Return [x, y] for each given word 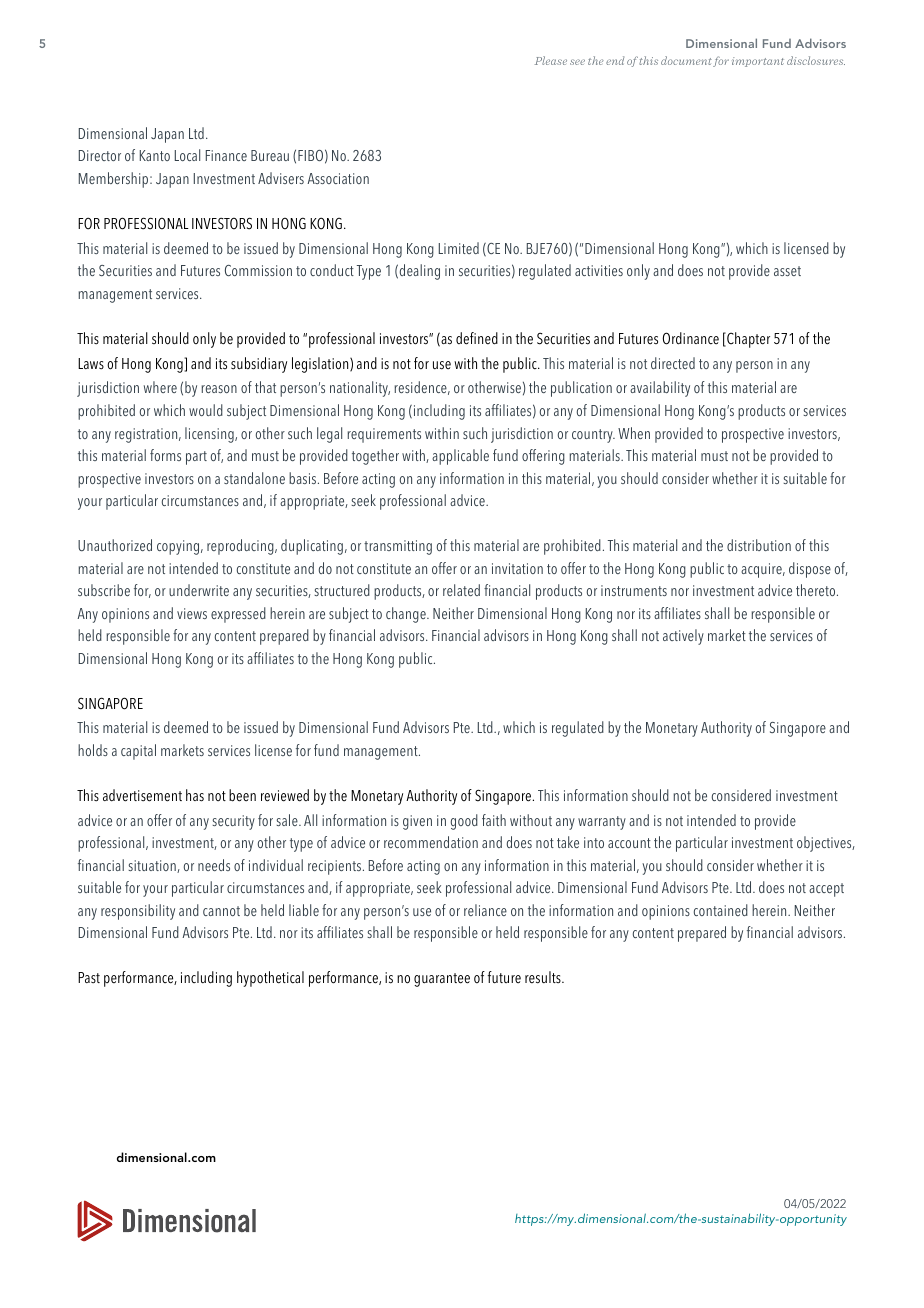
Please [551, 60]
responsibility [138, 912]
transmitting [398, 547]
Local [187, 155]
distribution [759, 545]
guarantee [442, 980]
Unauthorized [115, 545]
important [758, 62]
